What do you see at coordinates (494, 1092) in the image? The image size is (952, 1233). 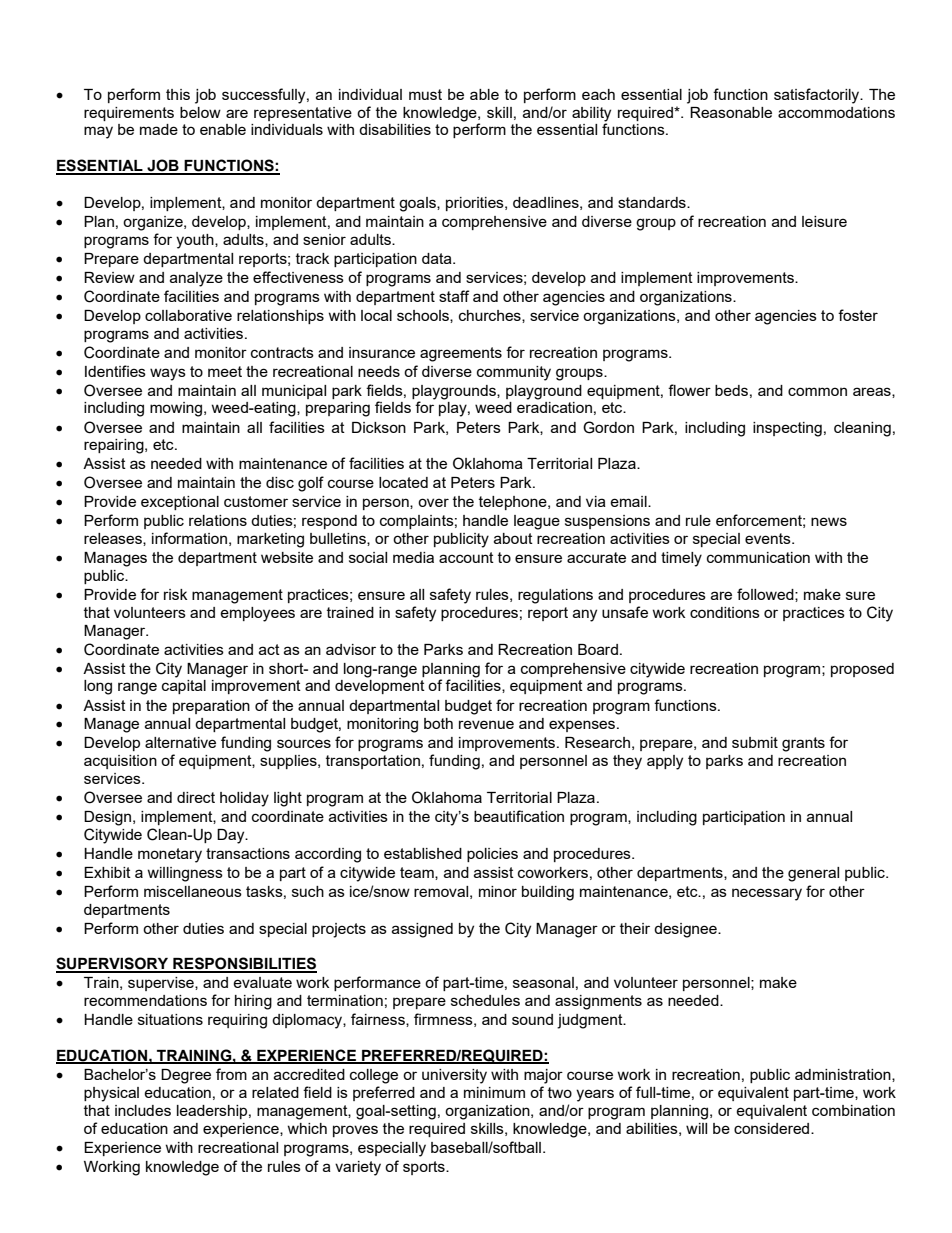 I see `minimum` at bounding box center [494, 1092].
